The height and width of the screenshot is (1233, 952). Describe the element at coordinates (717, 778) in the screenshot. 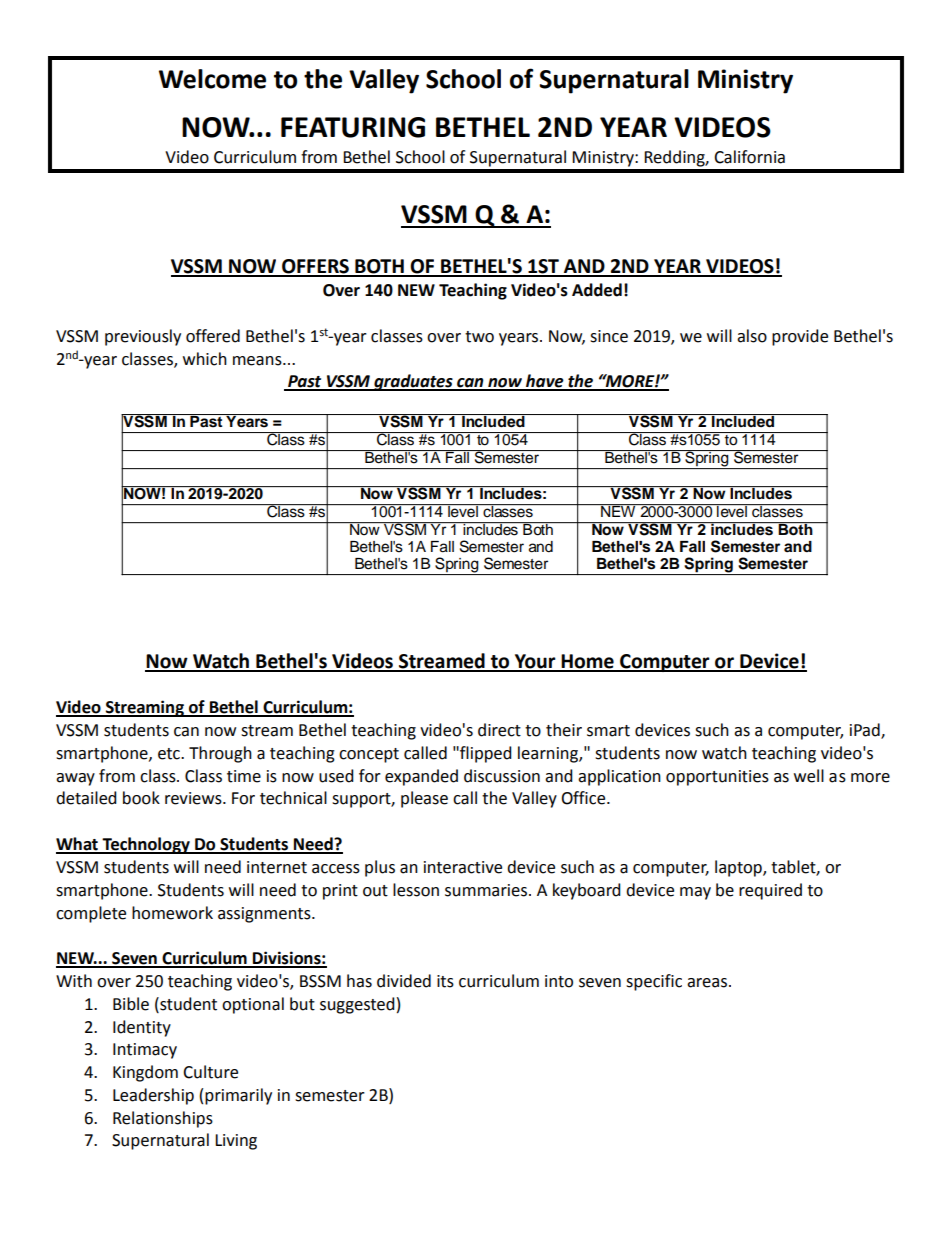

I see `opportunities` at that location.
